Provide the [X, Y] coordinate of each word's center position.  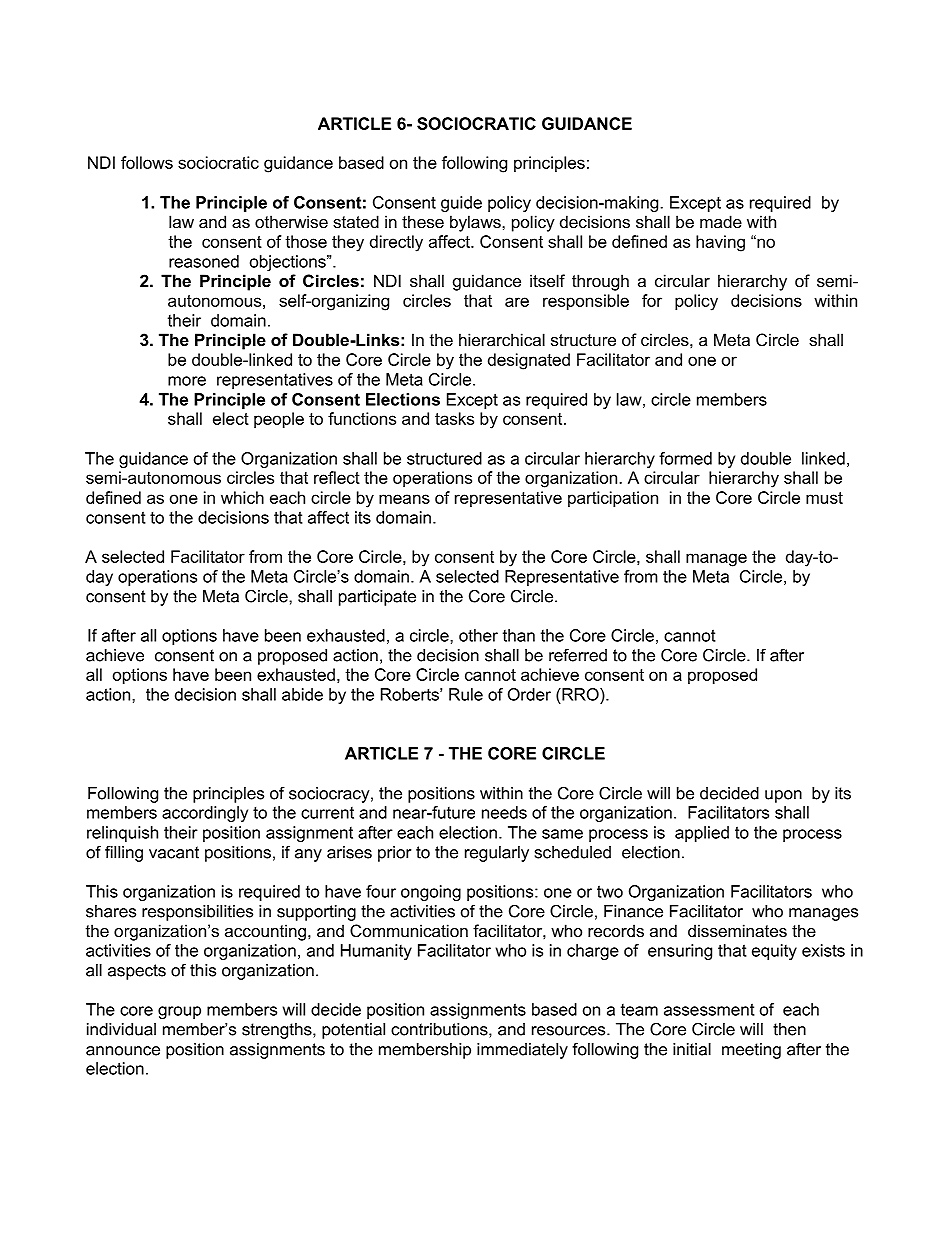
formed [685, 458]
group [179, 1012]
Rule [466, 694]
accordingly [205, 814]
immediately [522, 1051]
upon [783, 796]
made [721, 221]
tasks [454, 418]
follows [147, 162]
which [242, 497]
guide [461, 204]
